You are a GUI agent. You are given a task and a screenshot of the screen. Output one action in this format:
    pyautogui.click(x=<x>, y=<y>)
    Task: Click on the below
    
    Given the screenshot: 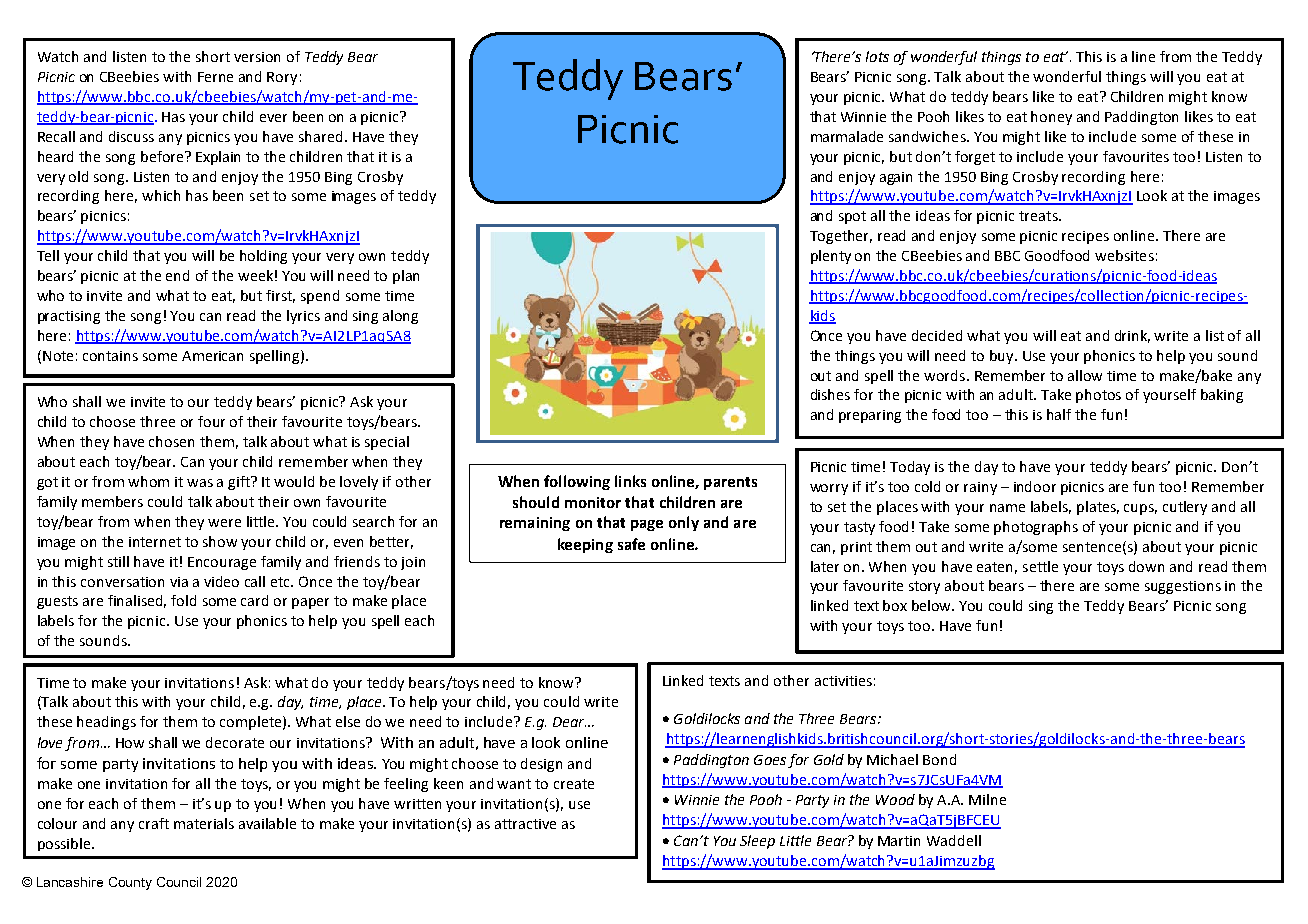 What is the action you would take?
    pyautogui.click(x=933, y=605)
